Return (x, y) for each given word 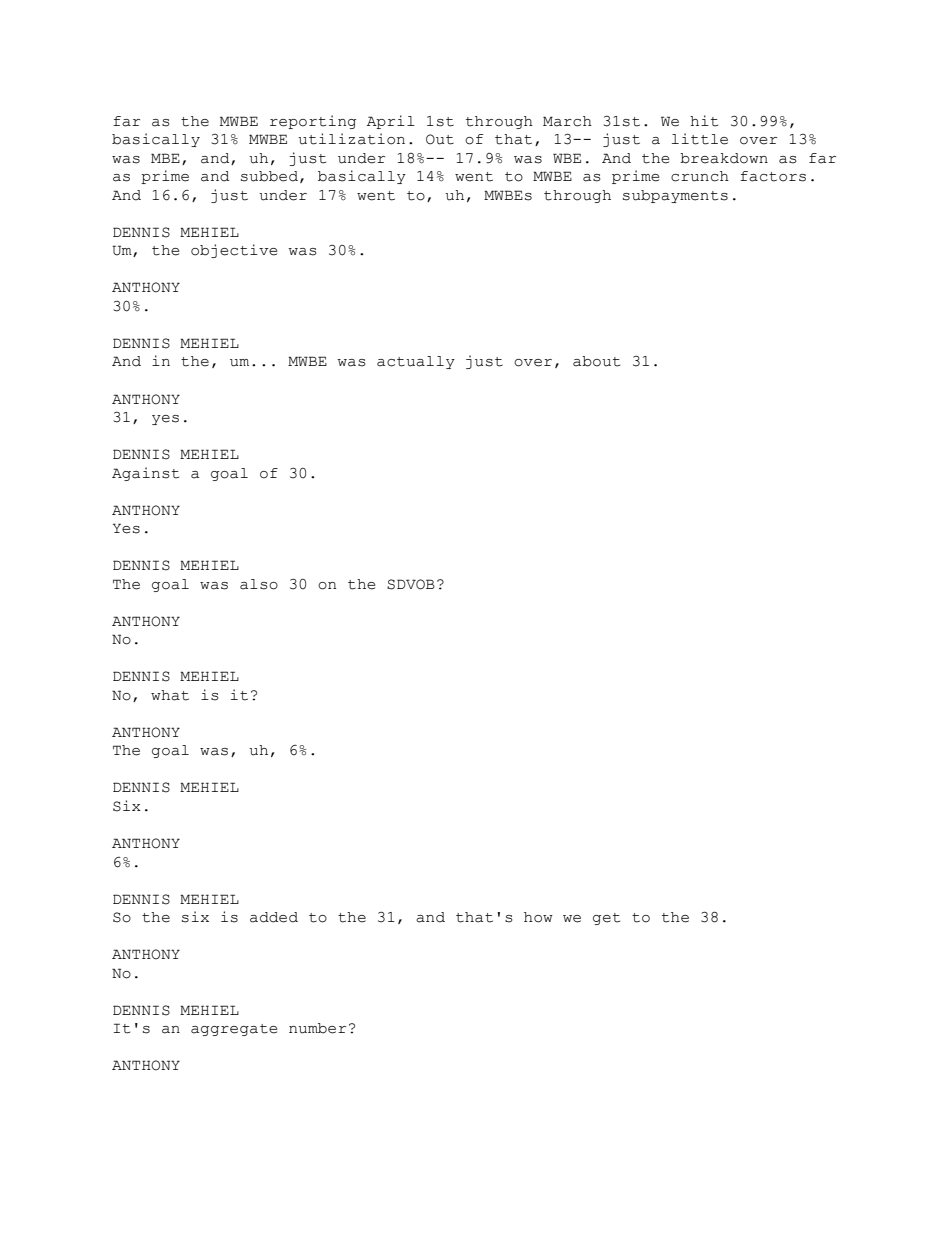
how (538, 917)
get (606, 919)
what (170, 695)
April (391, 122)
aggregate (234, 1030)
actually (416, 362)
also (259, 584)
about (596, 361)
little (700, 139)
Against (145, 474)
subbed (269, 176)
